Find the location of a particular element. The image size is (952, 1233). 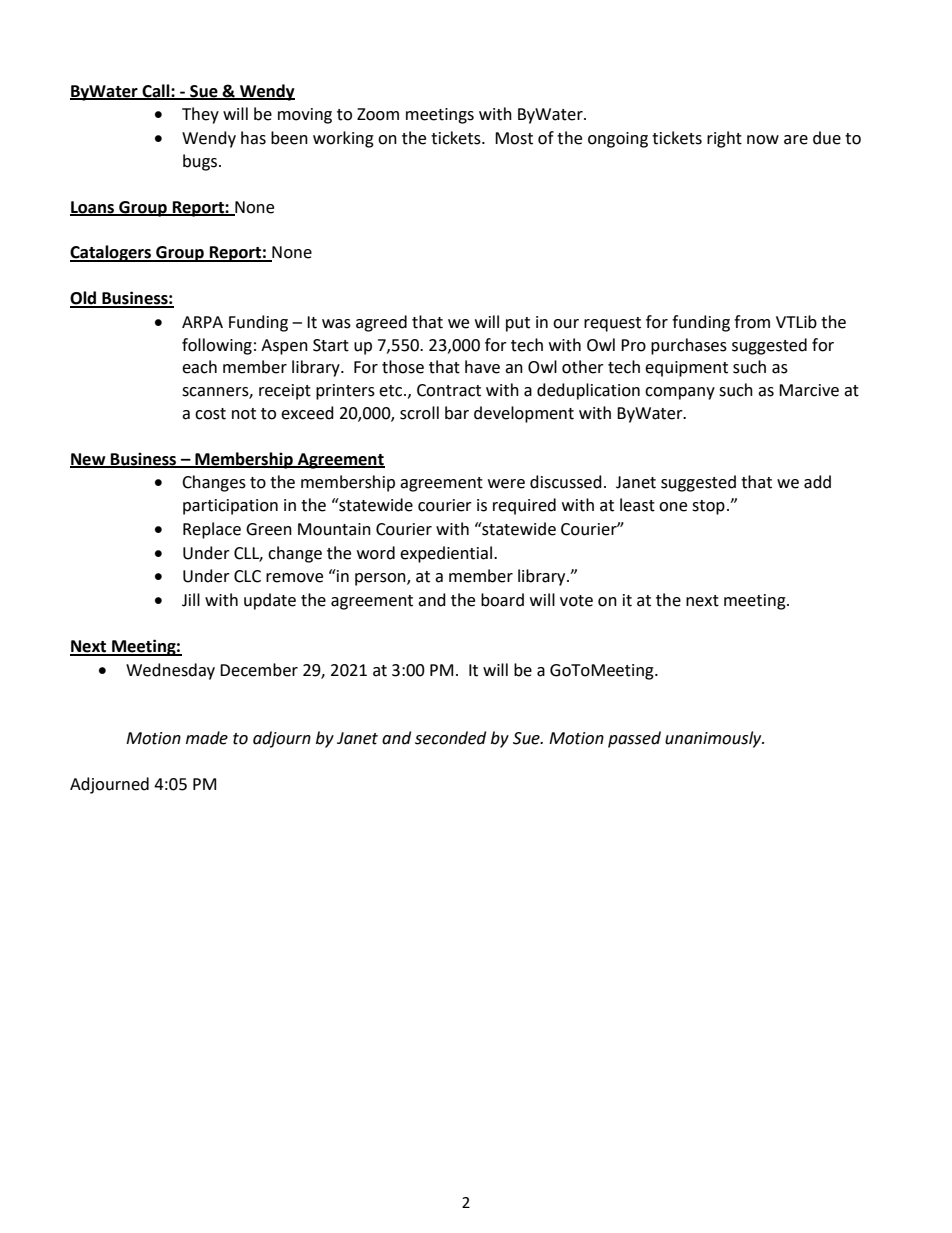

Most is located at coordinates (514, 138).
